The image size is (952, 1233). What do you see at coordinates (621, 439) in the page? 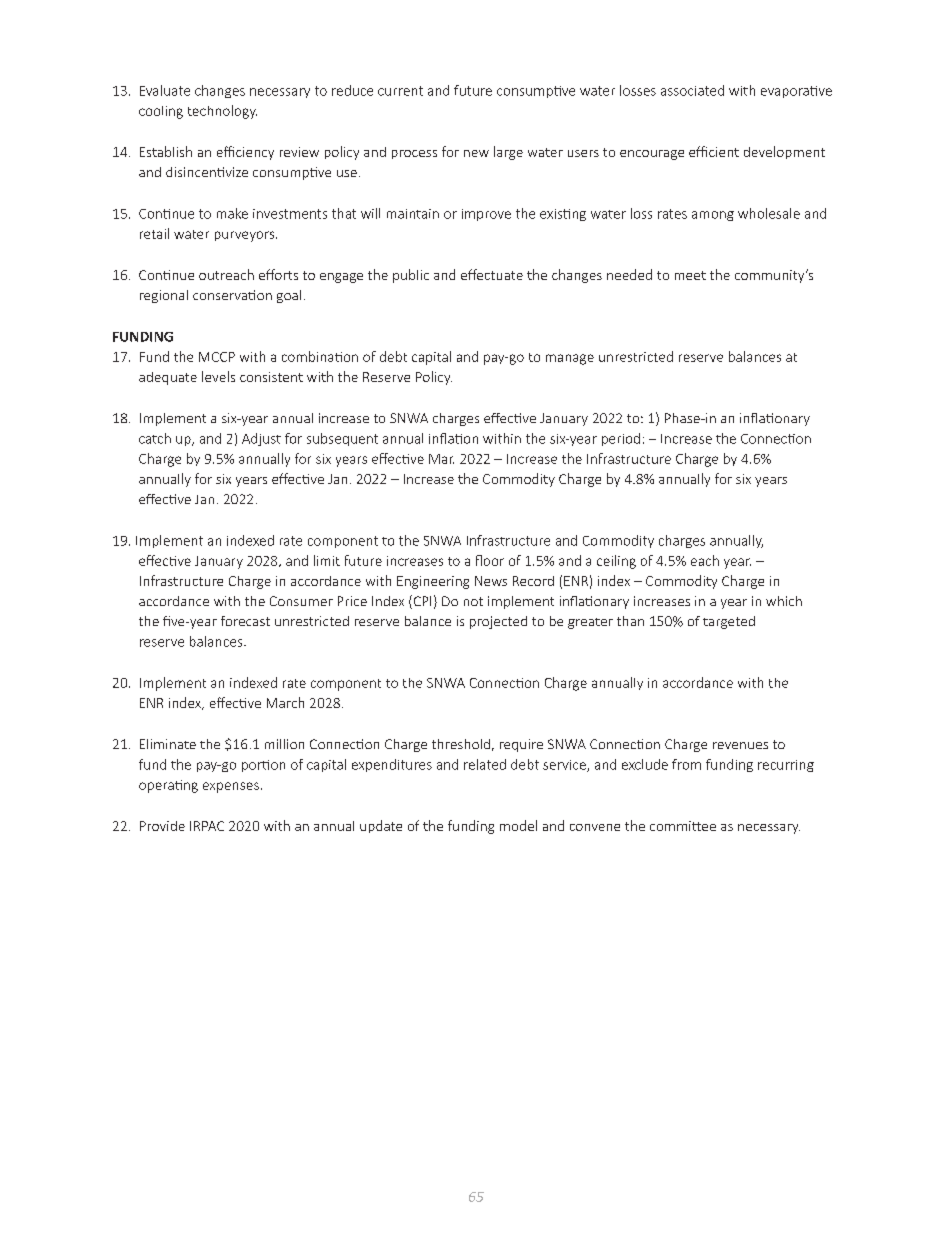
I see `period` at bounding box center [621, 439].
